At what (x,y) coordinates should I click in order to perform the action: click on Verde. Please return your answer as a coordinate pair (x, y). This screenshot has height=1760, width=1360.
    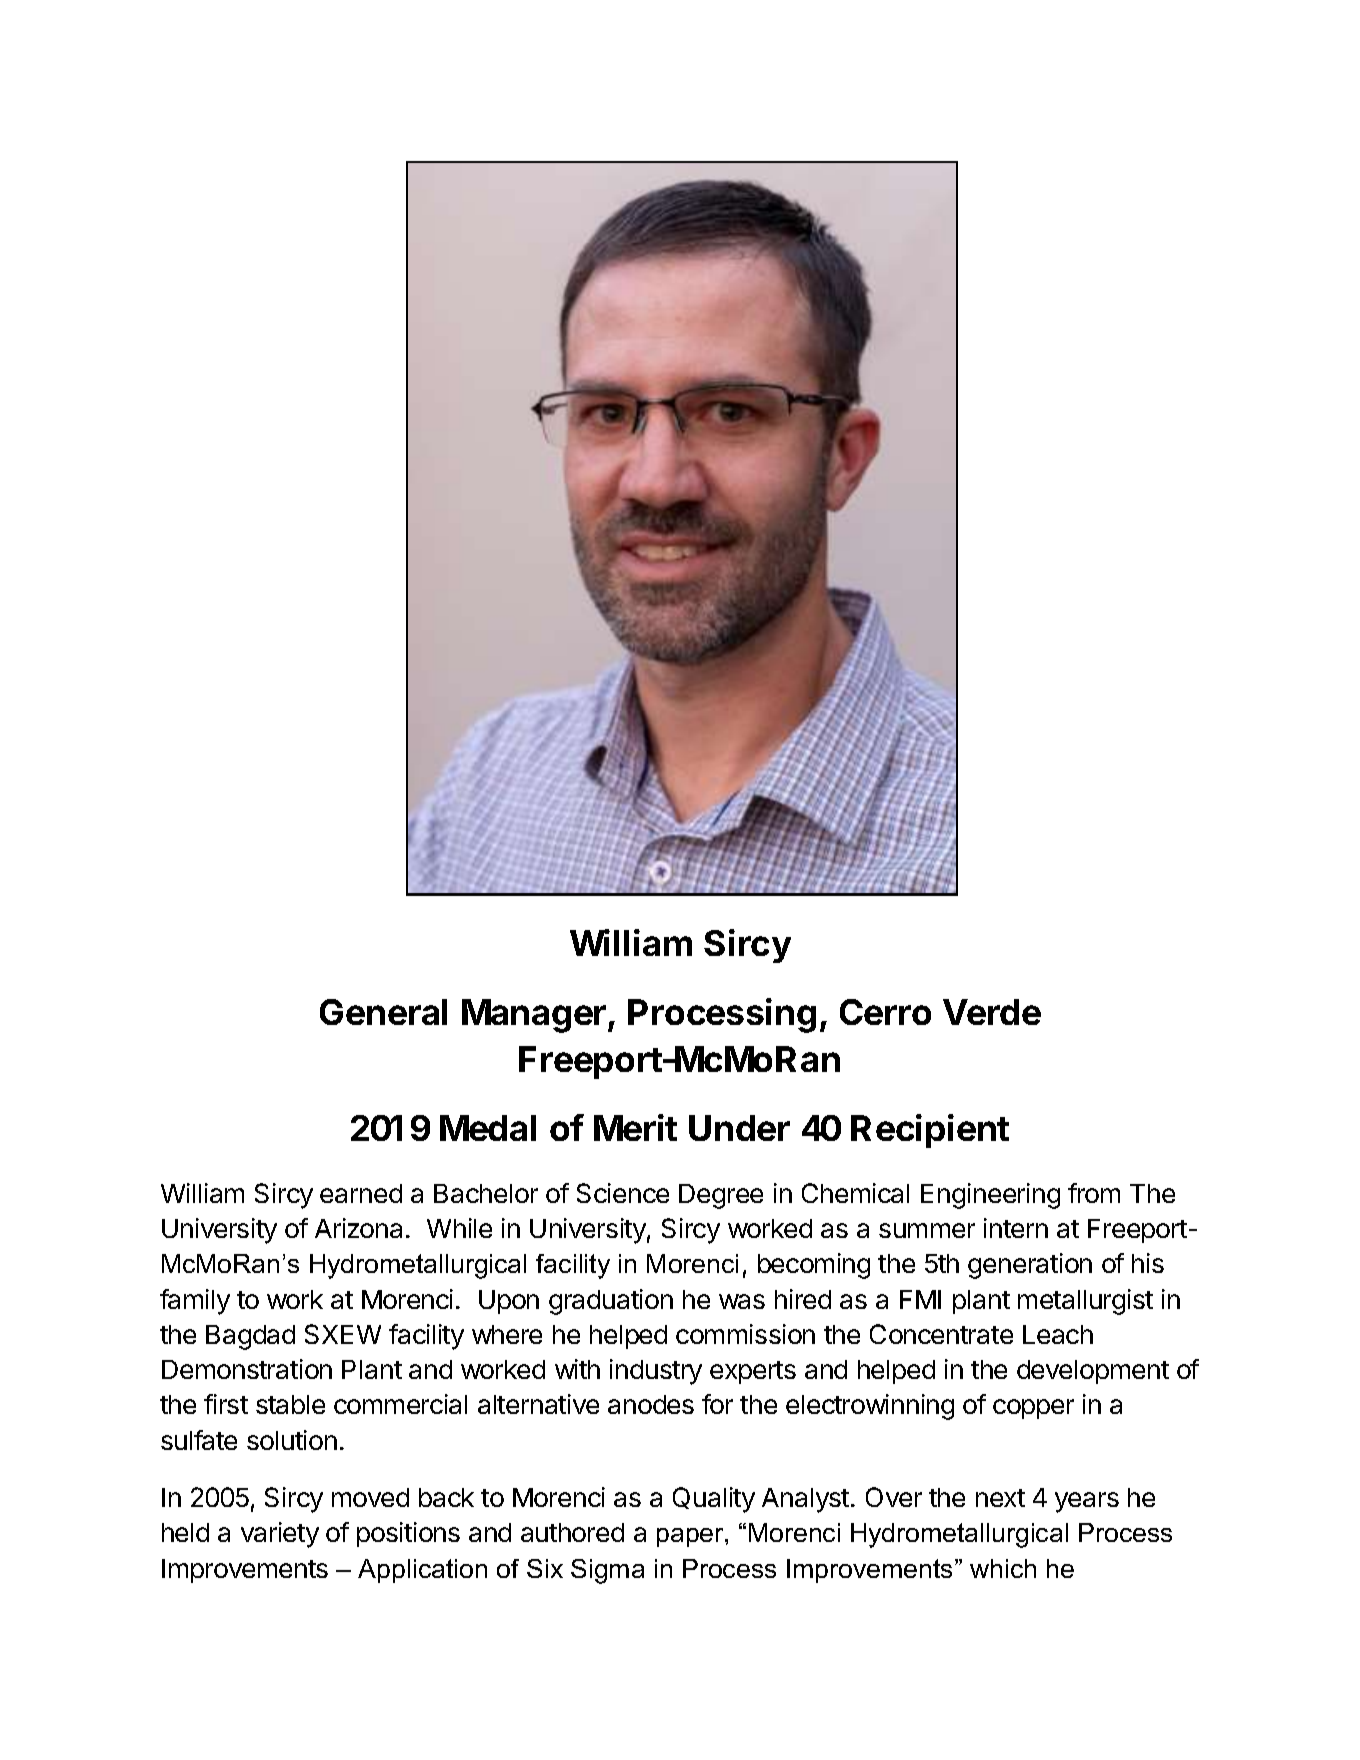
    Looking at the image, I should click on (992, 1012).
